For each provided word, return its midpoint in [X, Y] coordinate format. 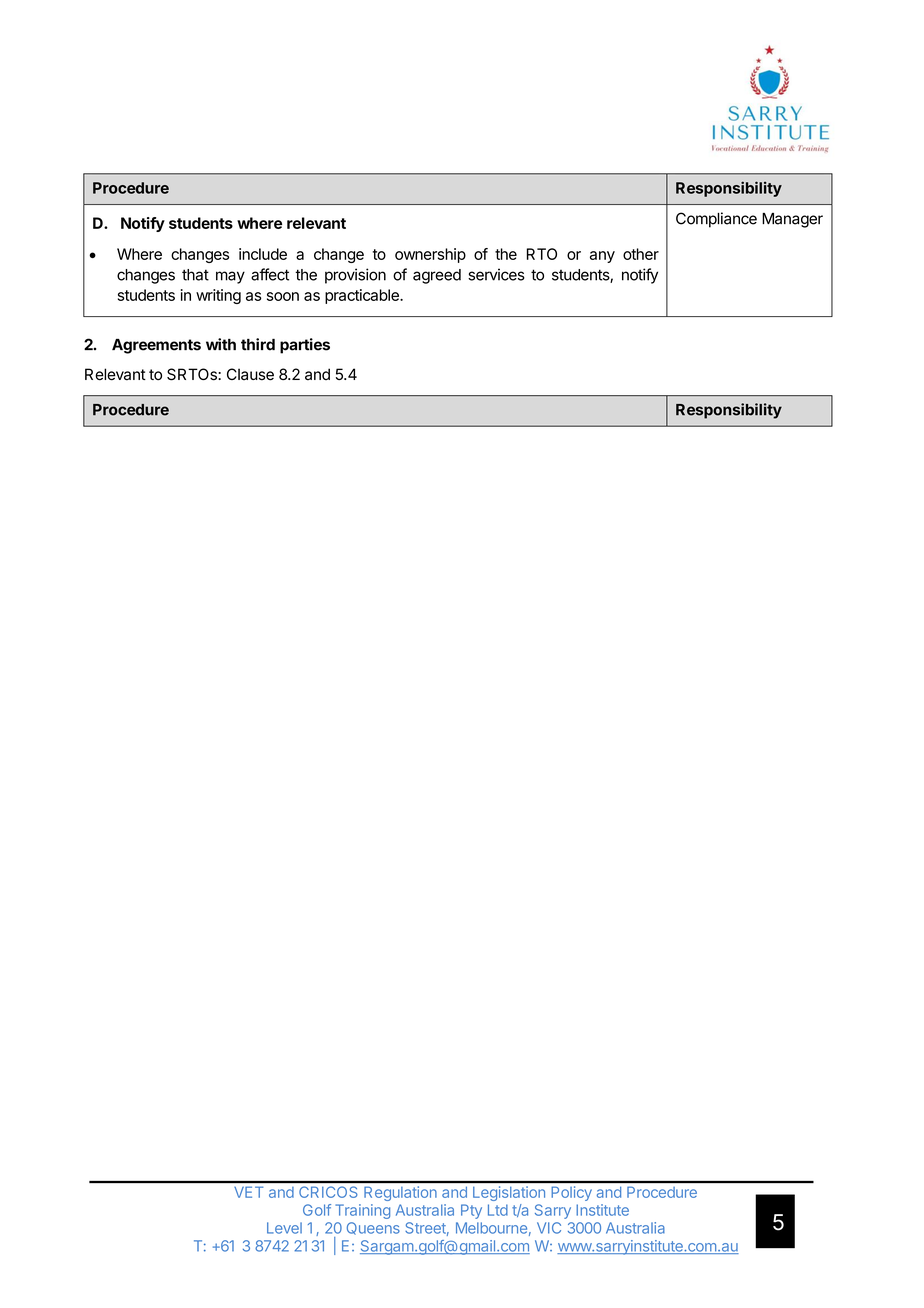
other [641, 254]
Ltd [498, 1210]
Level [284, 1228]
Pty [471, 1211]
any [602, 257]
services [496, 274]
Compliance [716, 220]
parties [305, 346]
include [263, 254]
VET [249, 1192]
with [221, 344]
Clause [250, 374]
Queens [373, 1228]
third [258, 344]
